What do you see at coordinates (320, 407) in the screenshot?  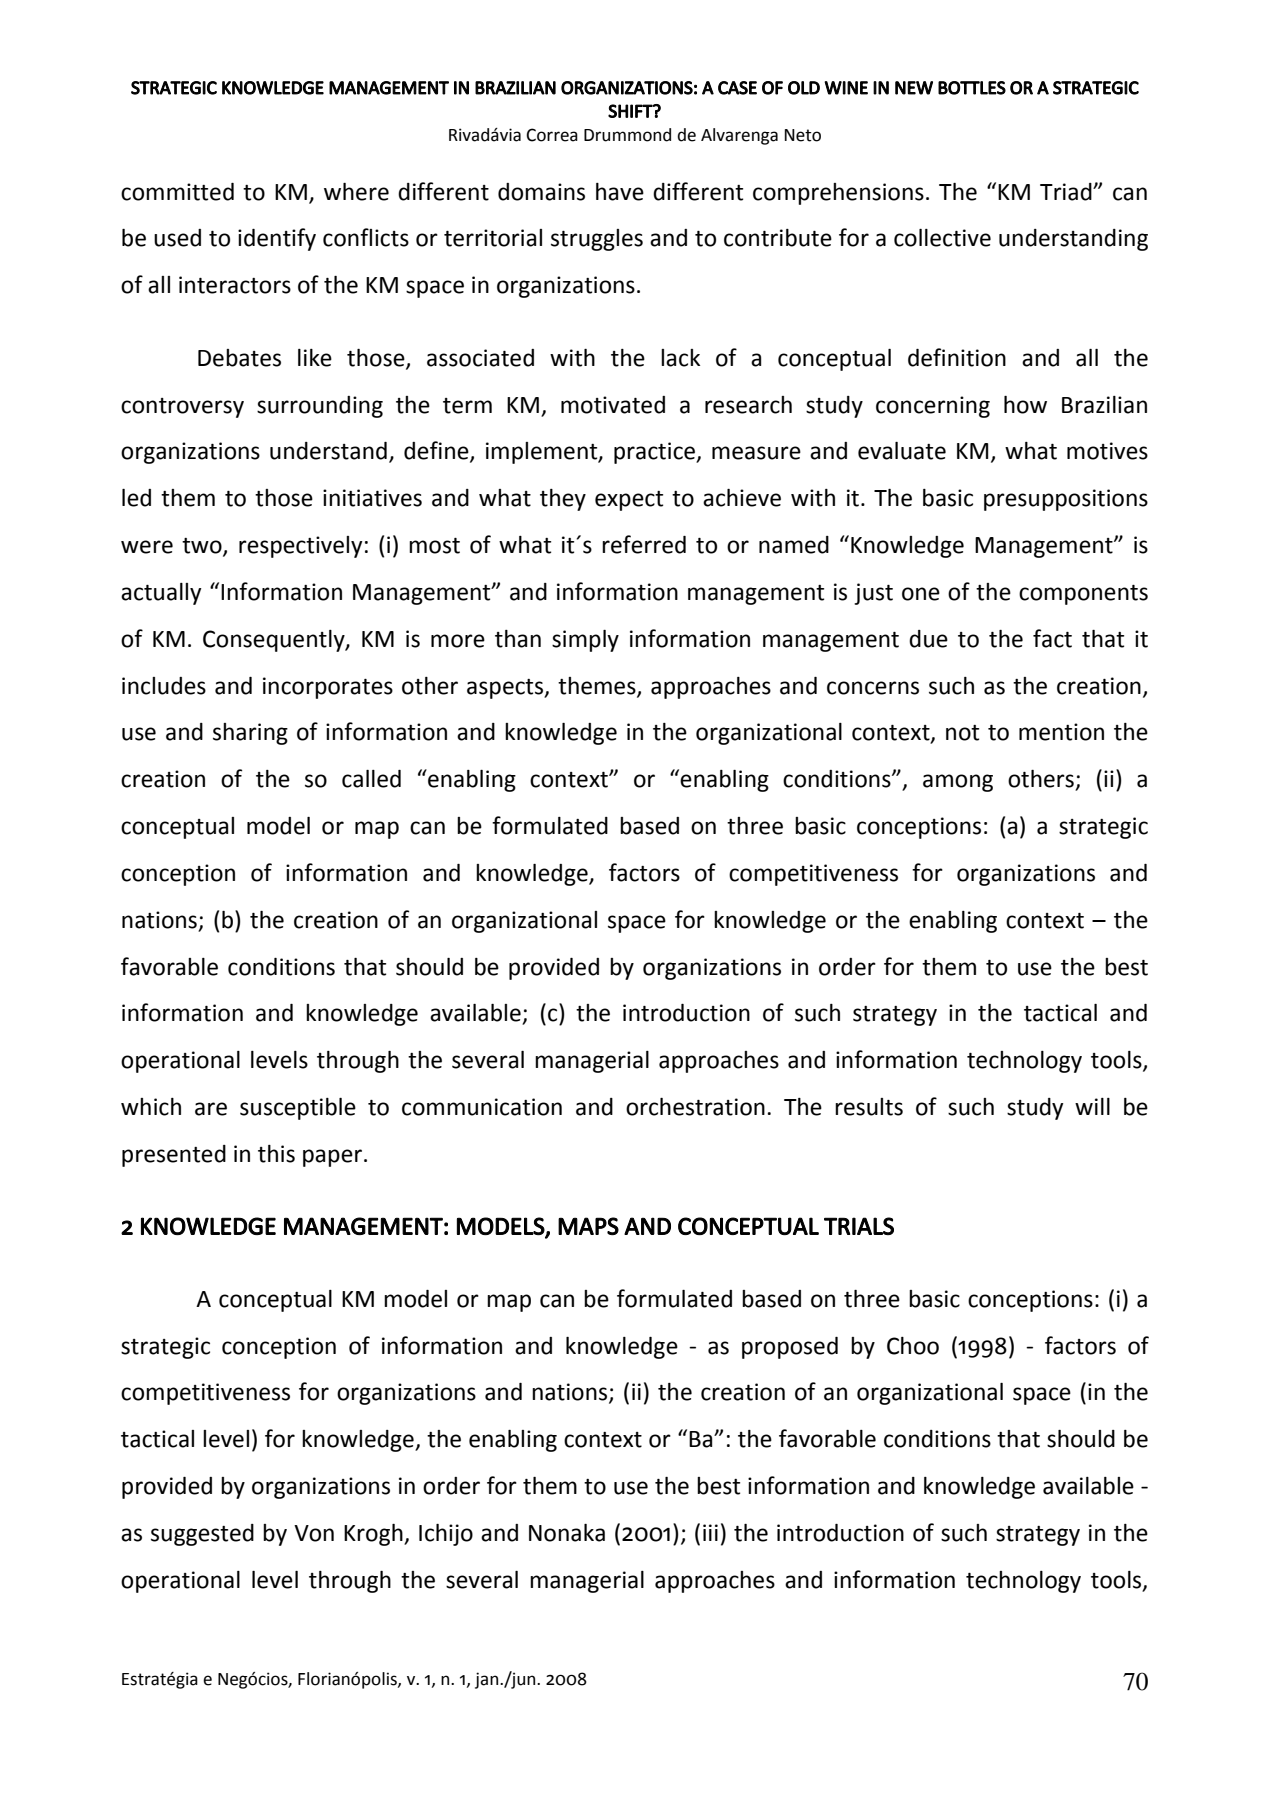 I see `surrounding` at bounding box center [320, 407].
